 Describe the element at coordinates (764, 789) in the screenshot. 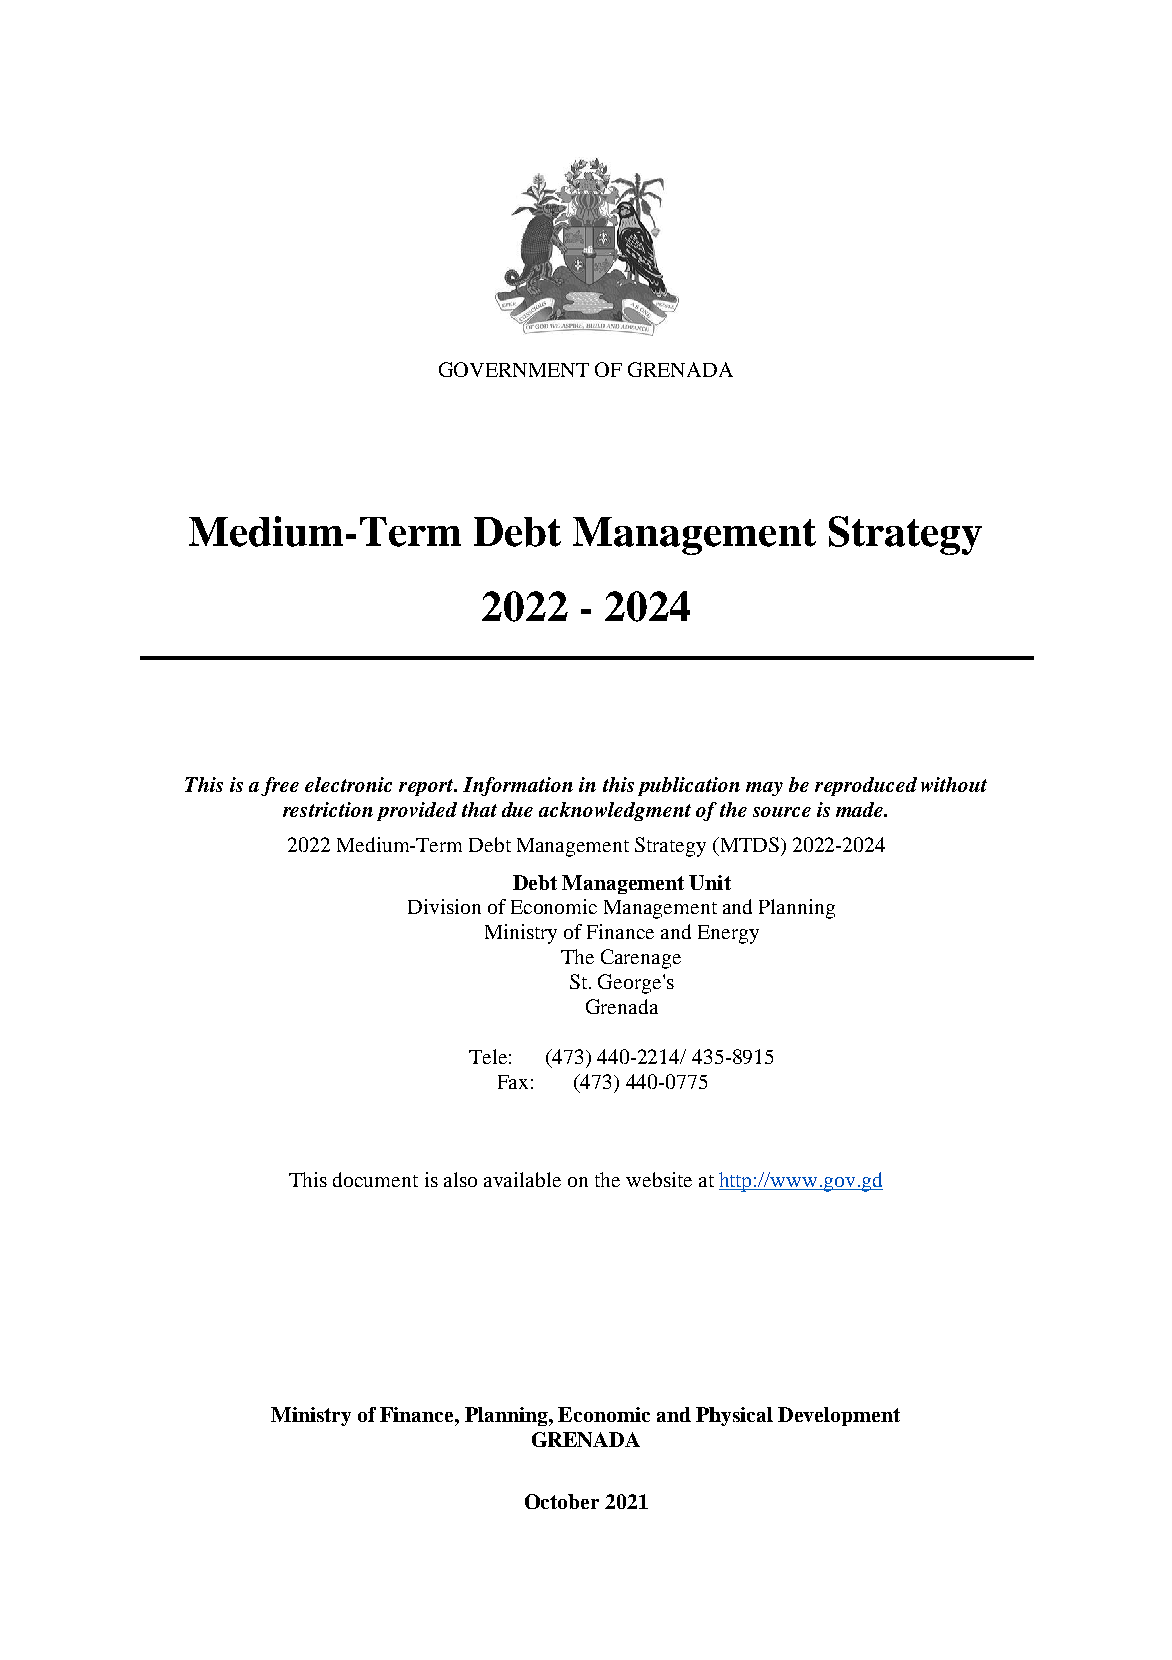

I see `may` at that location.
